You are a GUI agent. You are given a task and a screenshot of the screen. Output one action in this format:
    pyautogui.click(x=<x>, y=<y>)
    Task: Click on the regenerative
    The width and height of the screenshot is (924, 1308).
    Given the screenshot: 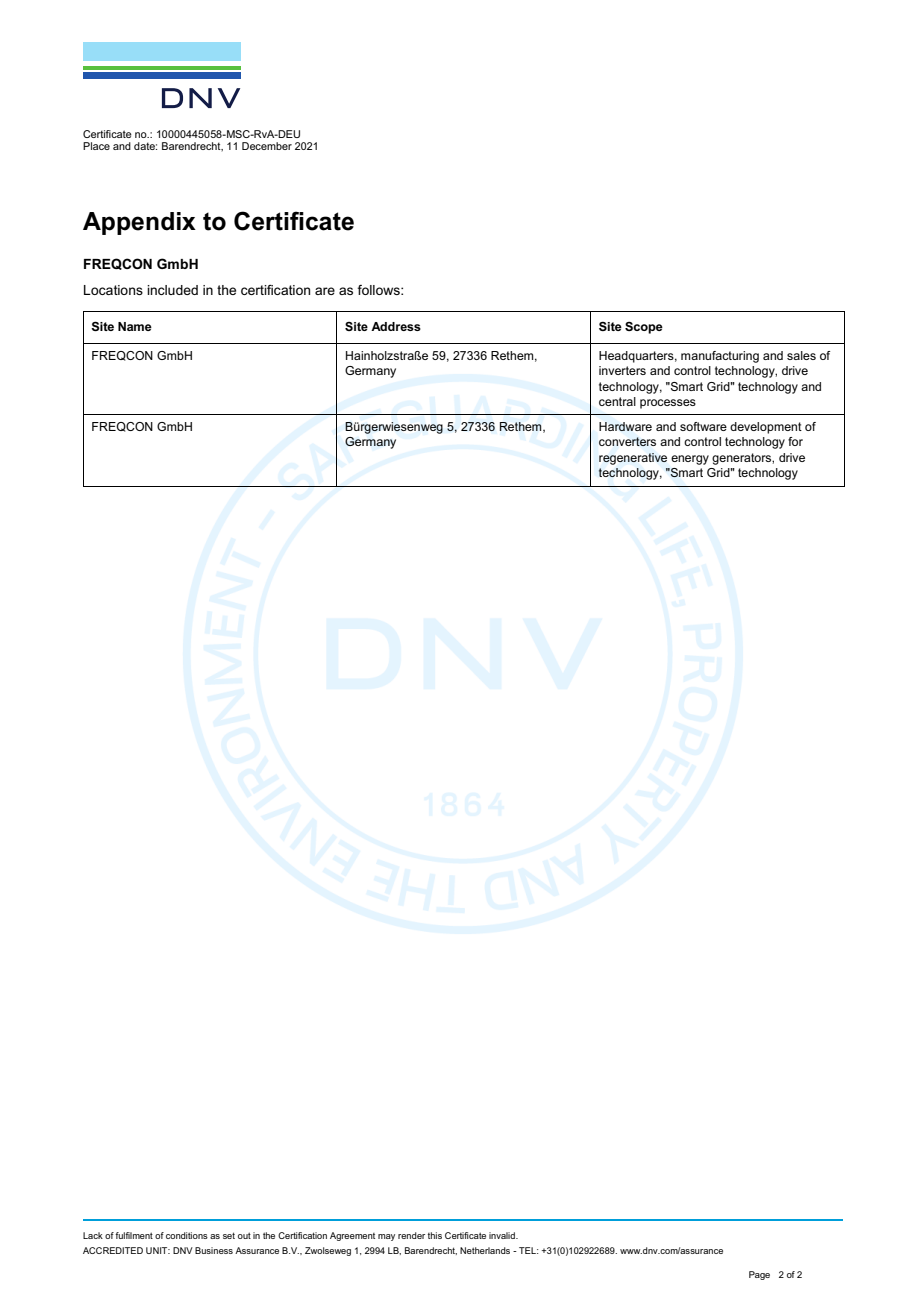 What is the action you would take?
    pyautogui.click(x=633, y=459)
